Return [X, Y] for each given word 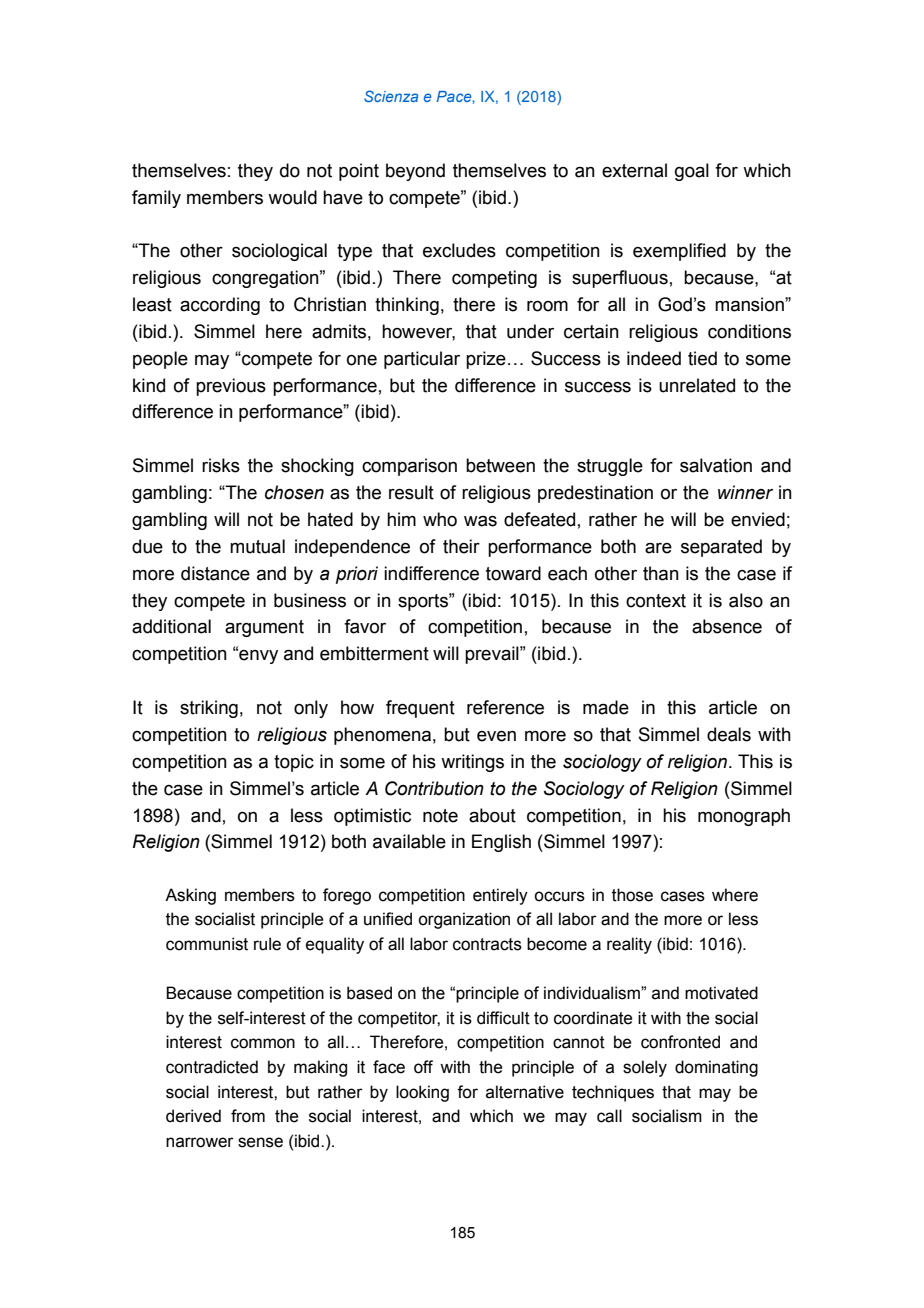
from [248, 1116]
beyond [415, 172]
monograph [744, 817]
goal [692, 172]
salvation [716, 465]
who [440, 519]
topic [294, 763]
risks [221, 465]
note [440, 816]
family [156, 199]
